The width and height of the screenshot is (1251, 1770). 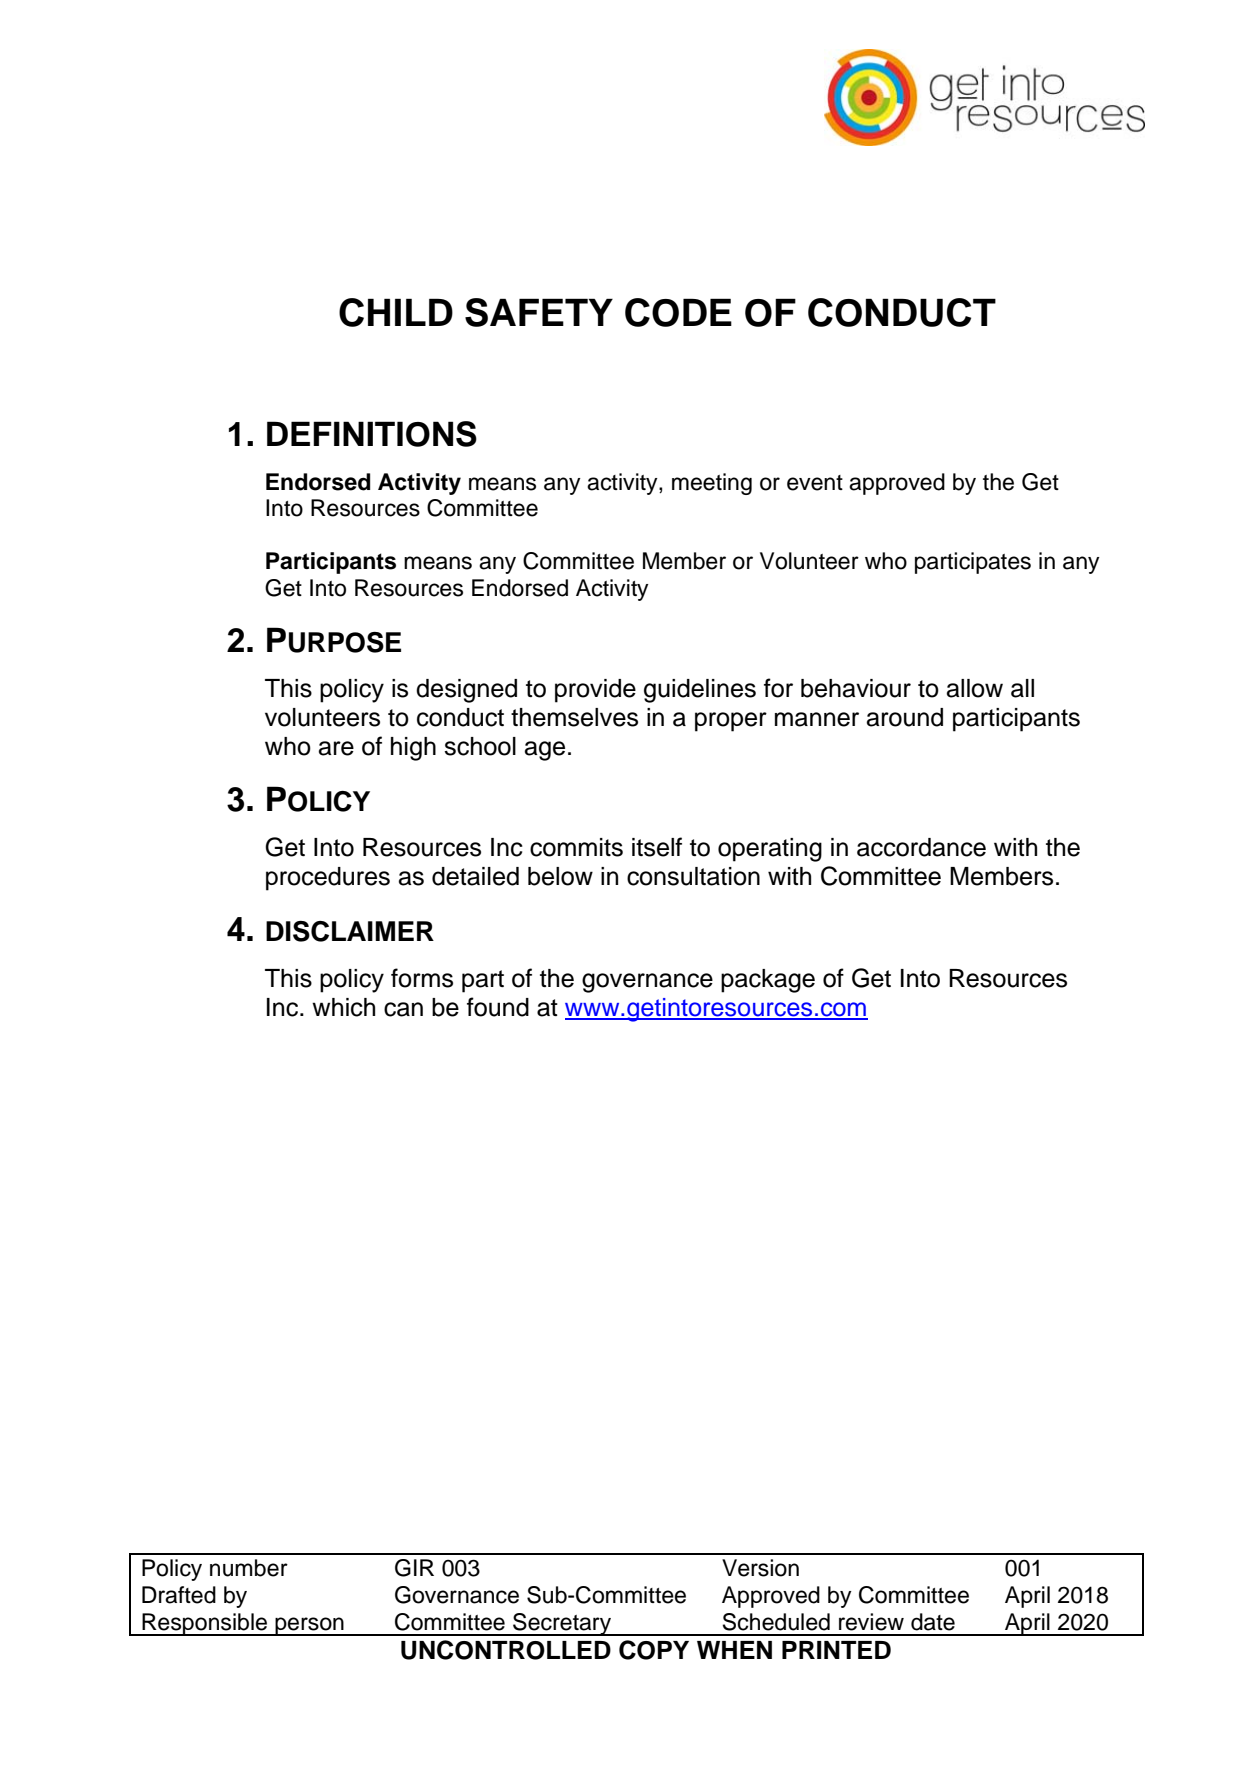 I want to click on package, so click(x=768, y=981).
